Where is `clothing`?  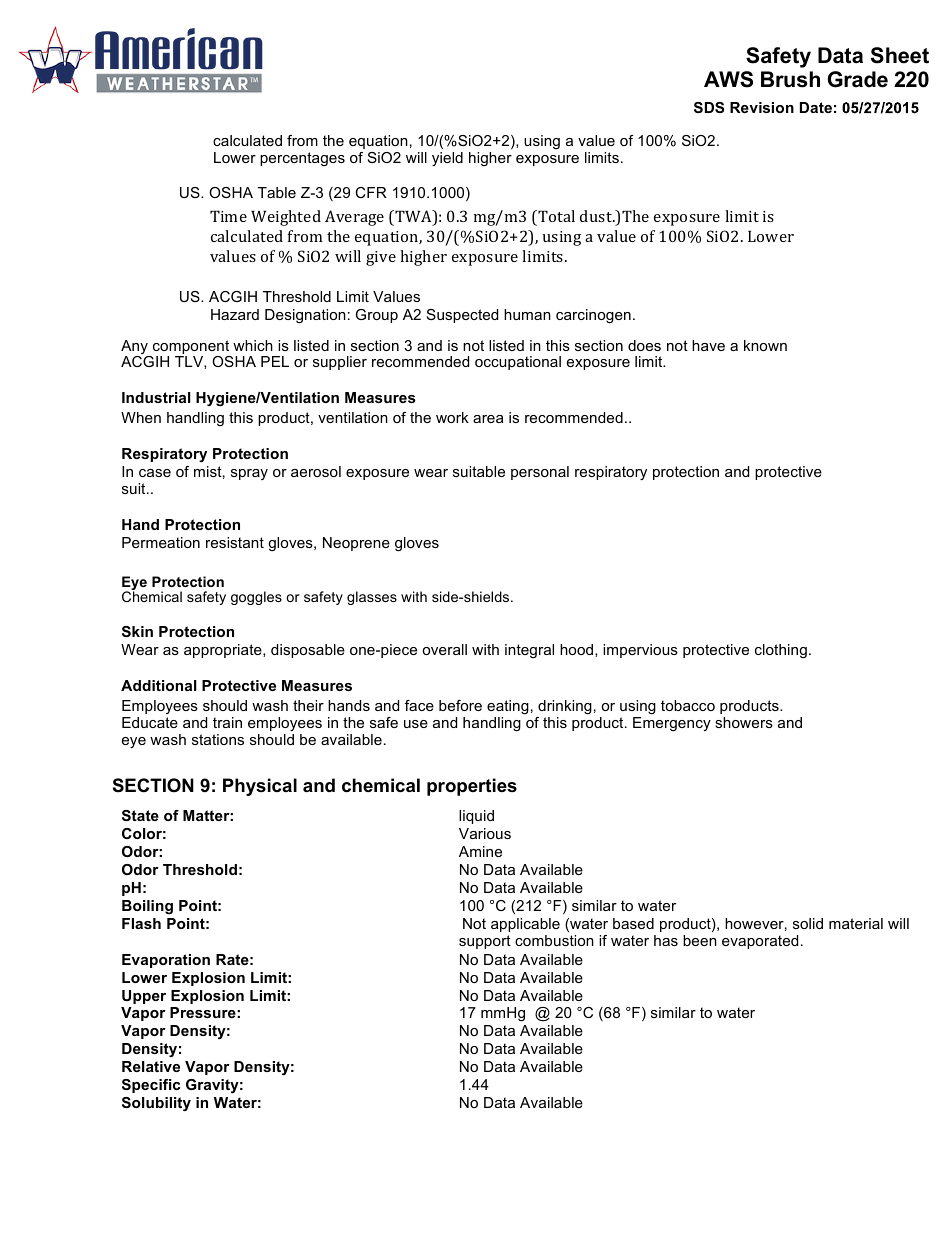 clothing is located at coordinates (781, 651).
